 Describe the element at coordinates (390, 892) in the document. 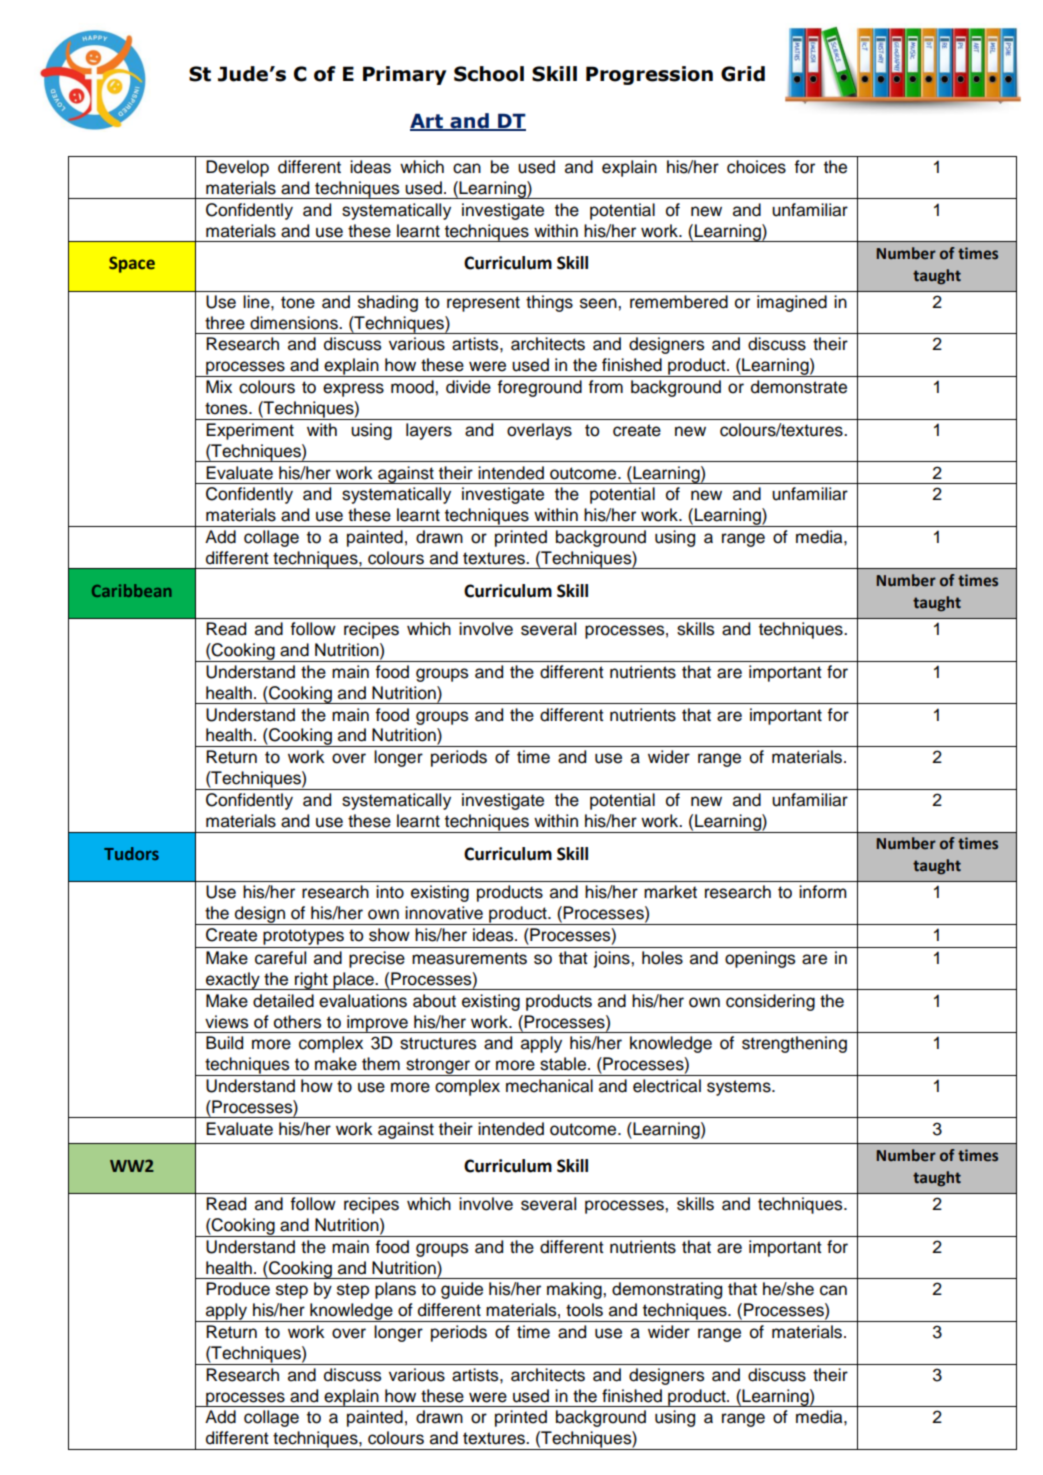

I see `into` at that location.
